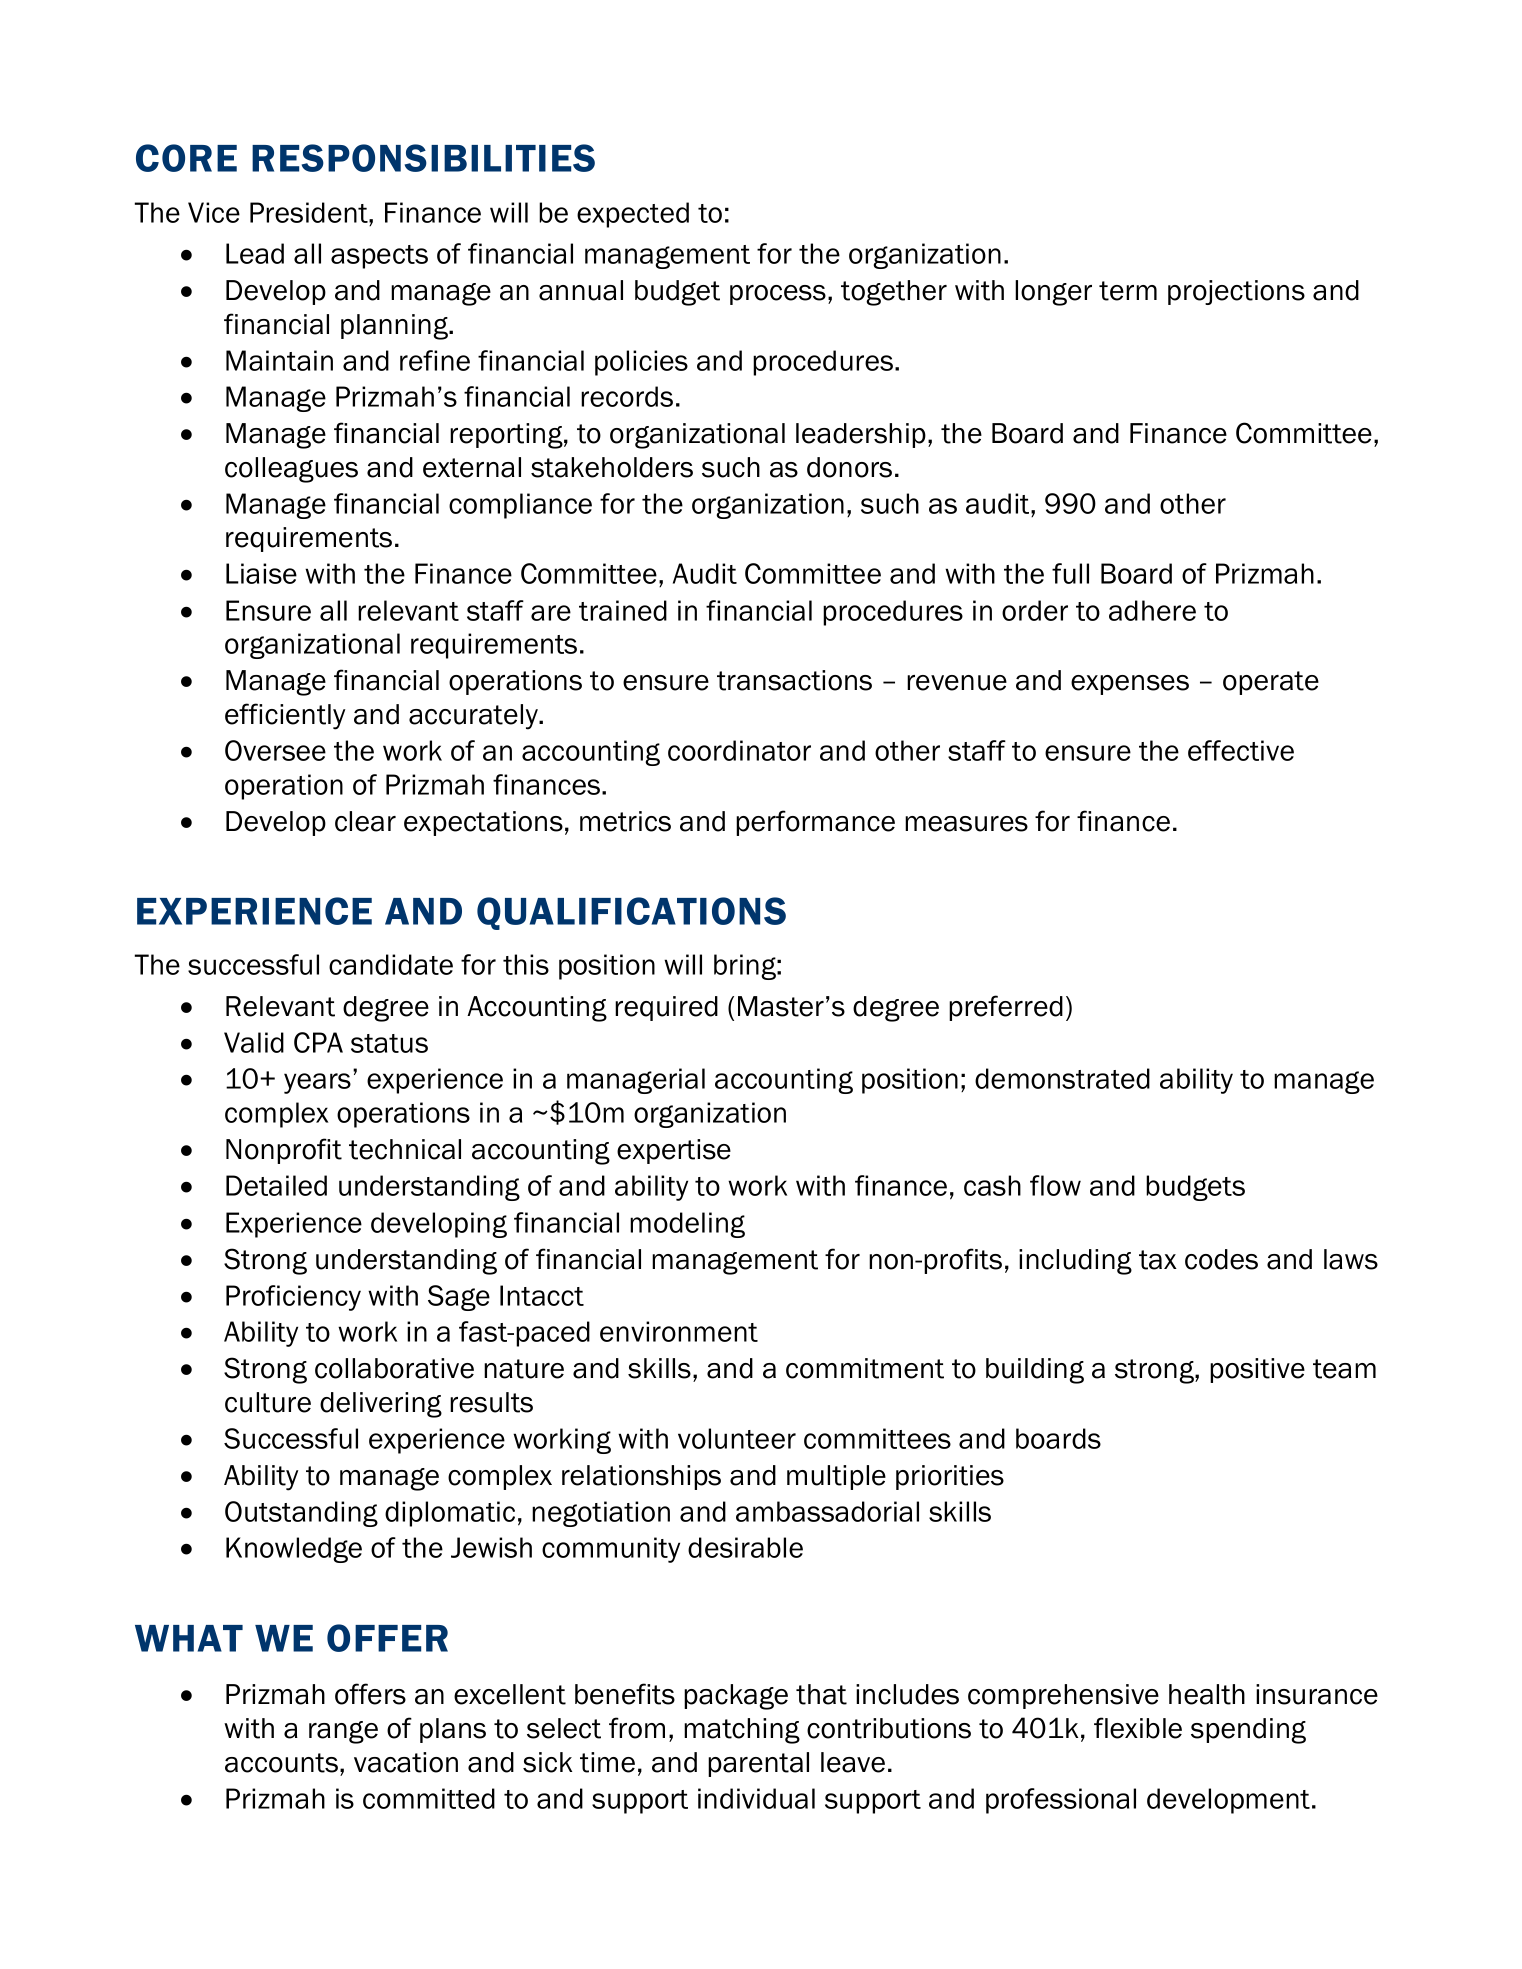  Describe the element at coordinates (343, 1732) in the page. I see `range` at that location.
